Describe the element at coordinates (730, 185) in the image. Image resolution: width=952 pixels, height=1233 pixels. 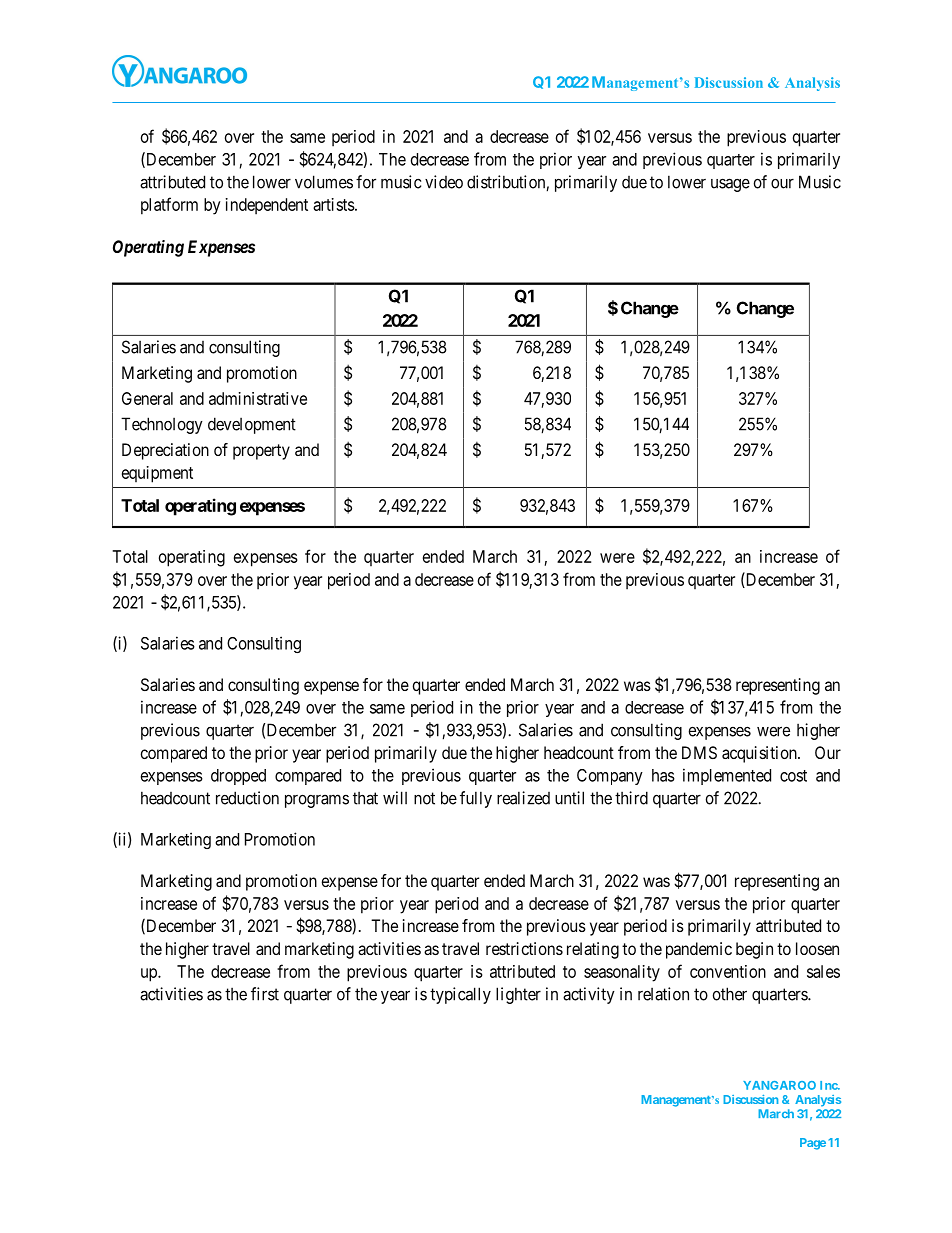
I see `usage` at that location.
